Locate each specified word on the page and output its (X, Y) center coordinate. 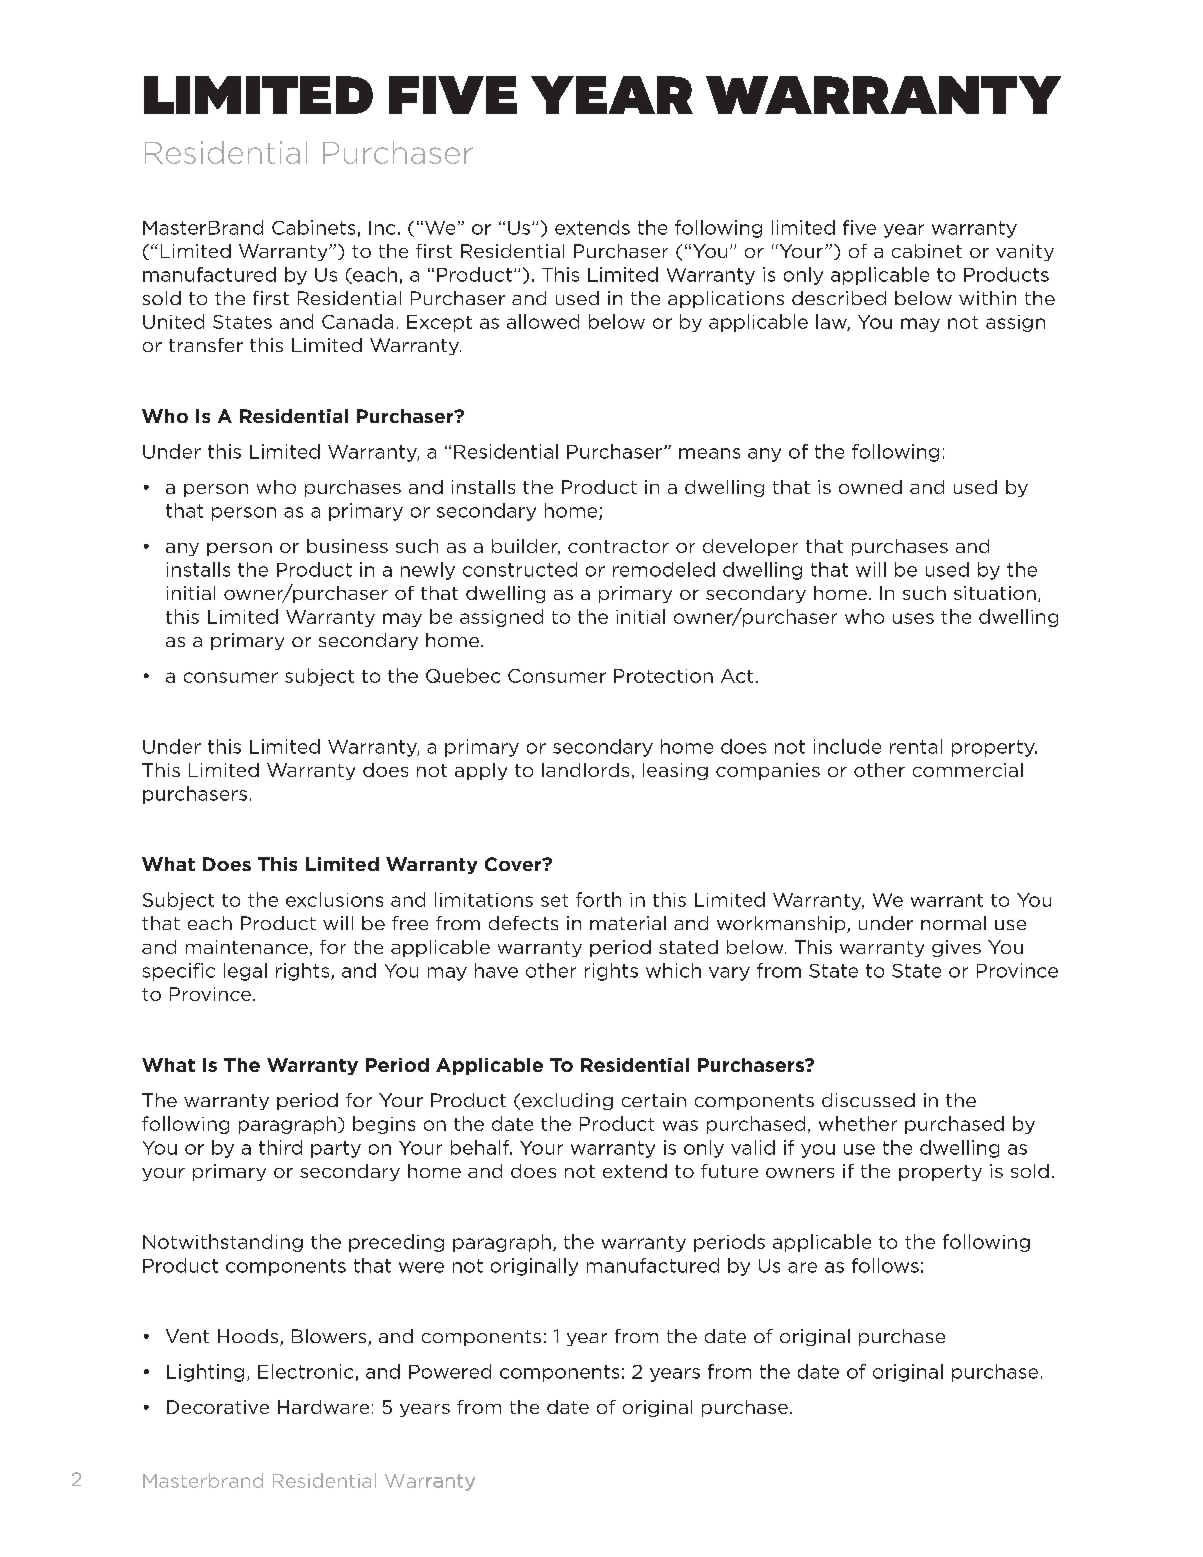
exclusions (334, 899)
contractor (618, 546)
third (280, 1147)
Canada (357, 321)
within (987, 298)
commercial (968, 770)
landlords (585, 770)
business (347, 546)
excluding (567, 1101)
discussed (868, 1100)
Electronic (305, 1371)
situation (995, 593)
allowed (543, 321)
